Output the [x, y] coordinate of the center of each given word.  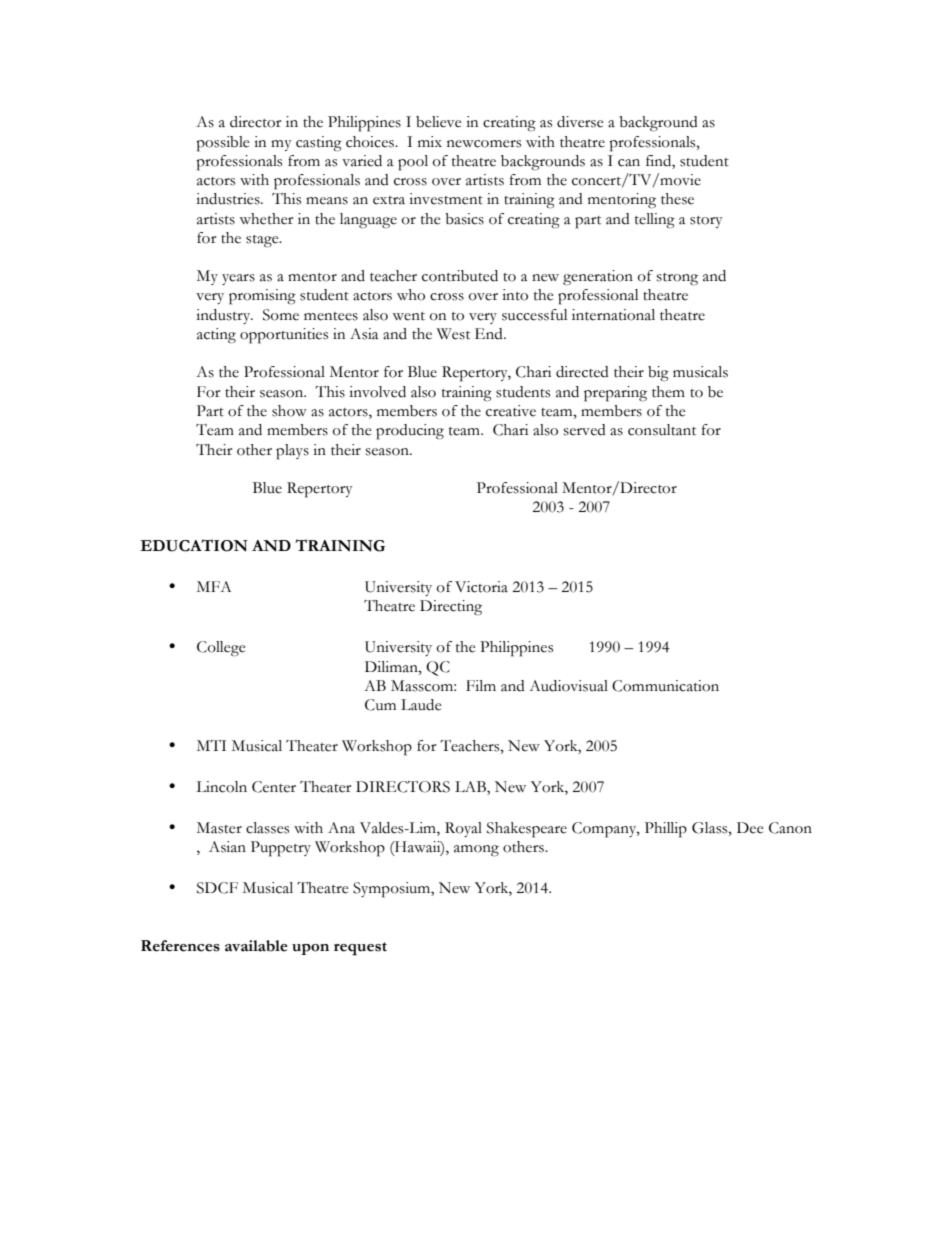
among [476, 851]
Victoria [481, 587]
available [256, 946]
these [677, 199]
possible [222, 144]
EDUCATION [194, 545]
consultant [662, 430]
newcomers [484, 144]
